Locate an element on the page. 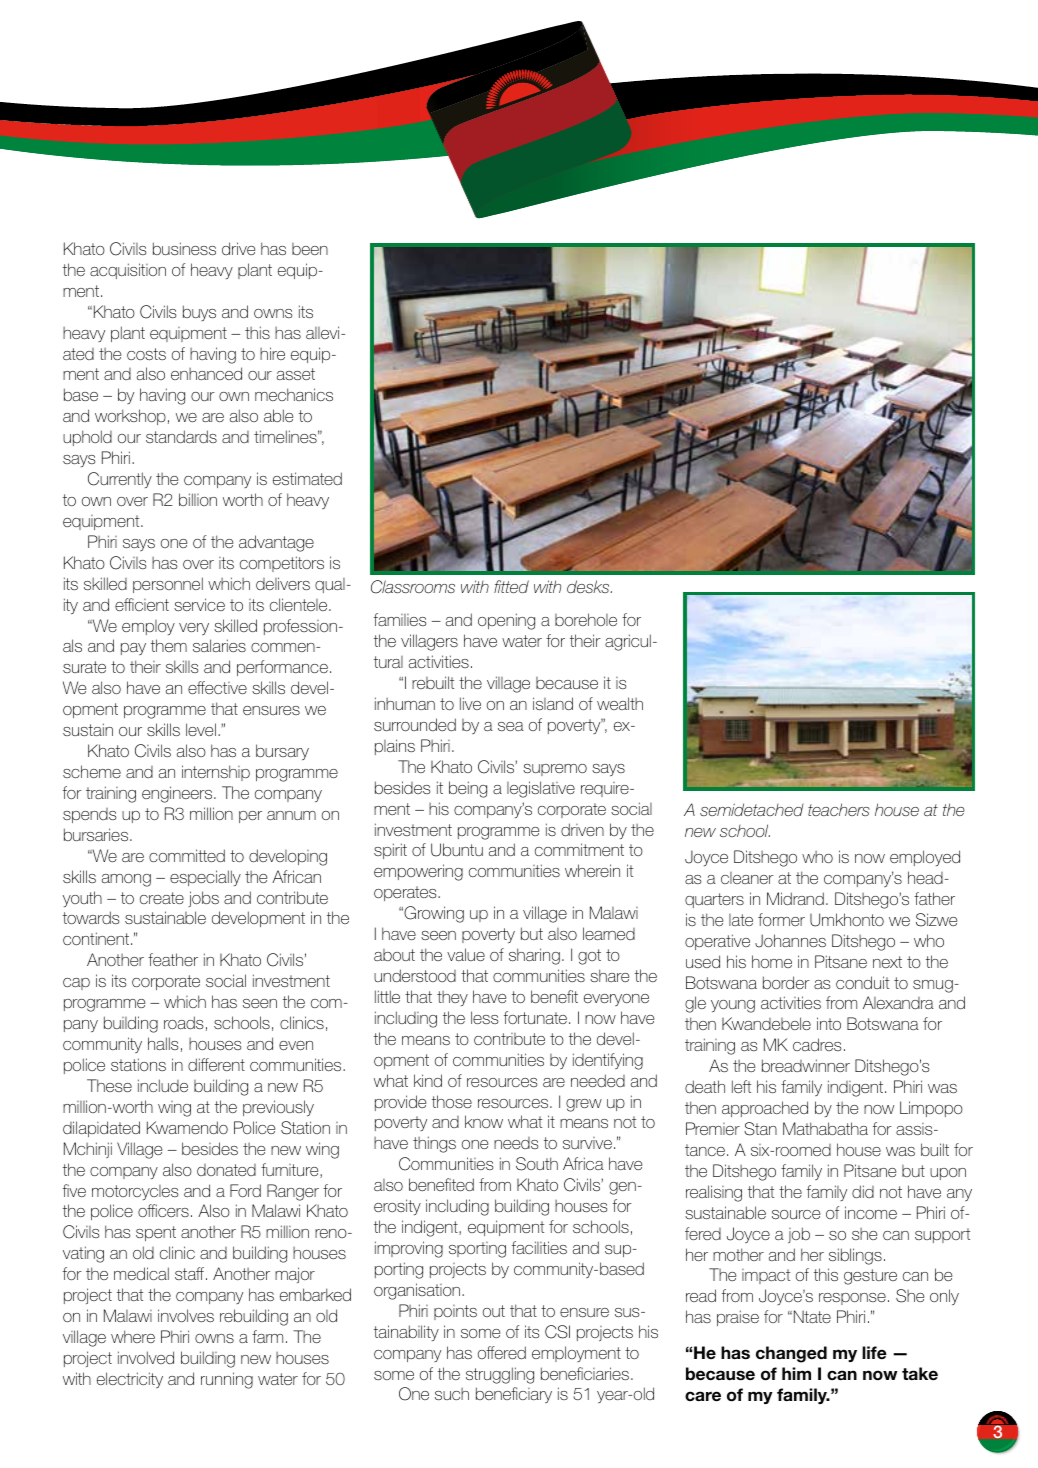 This page has height=1468, width=1038. desks is located at coordinates (589, 586).
